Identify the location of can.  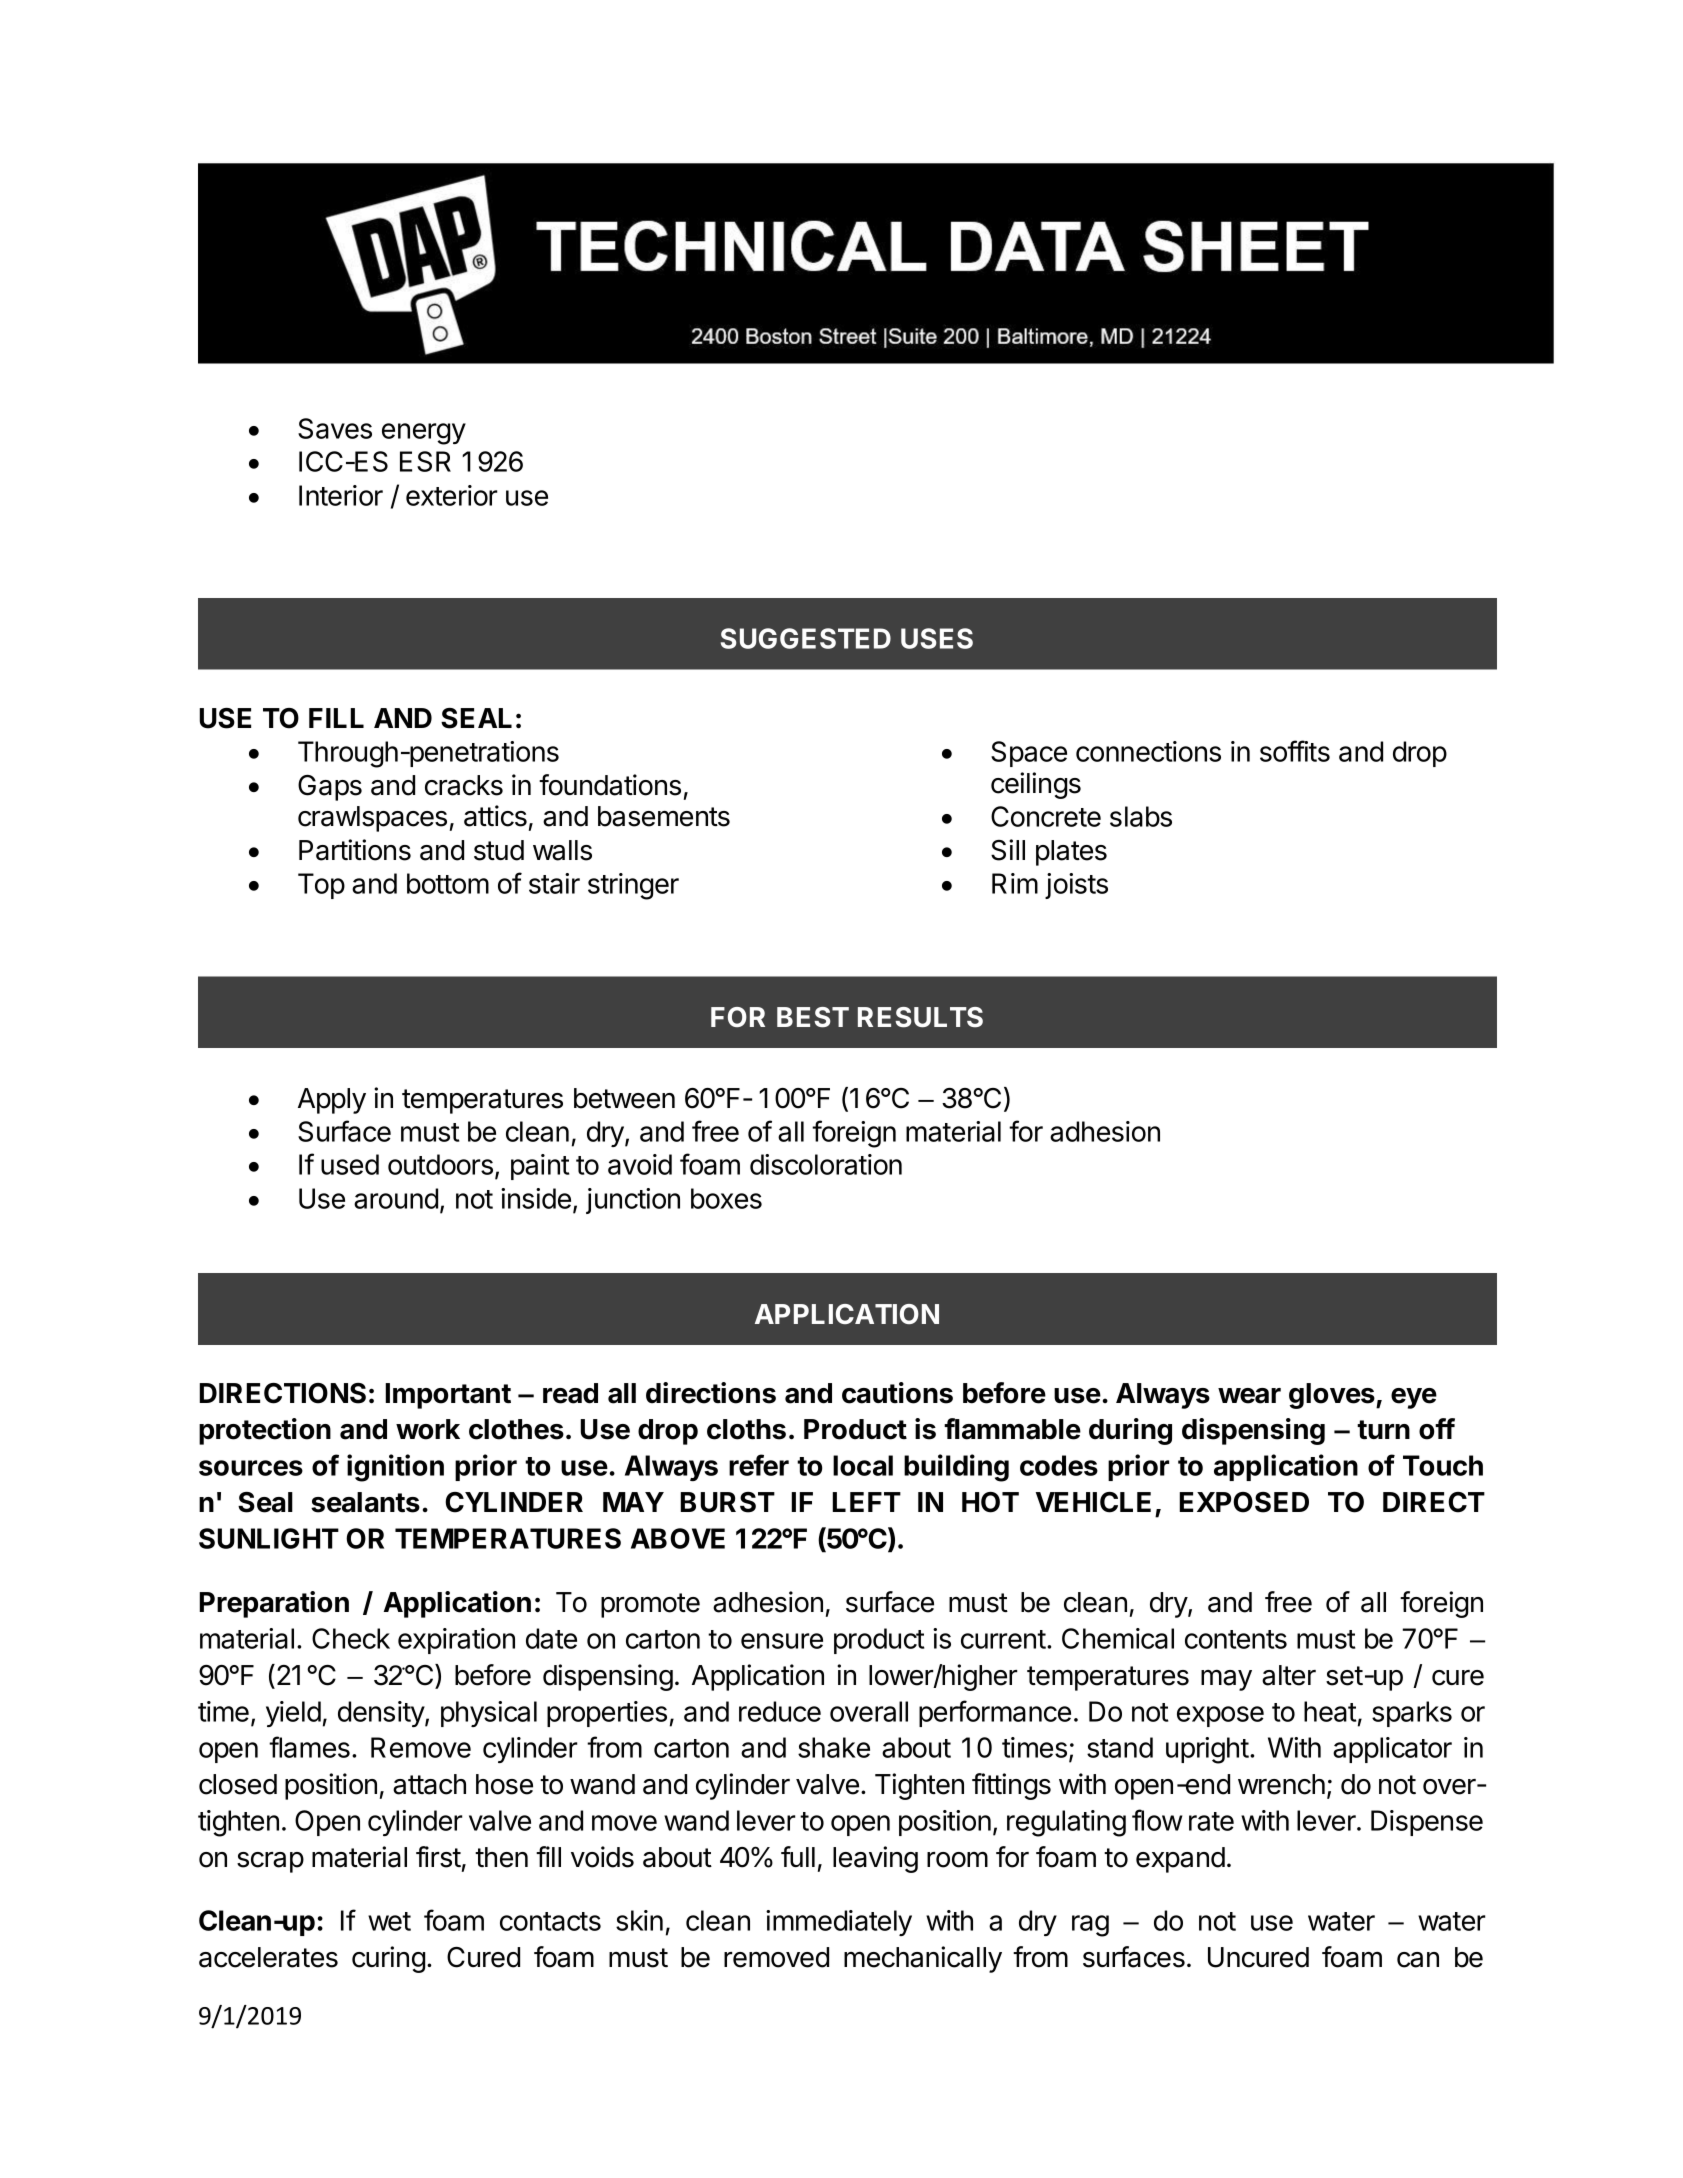
(1418, 1960).
